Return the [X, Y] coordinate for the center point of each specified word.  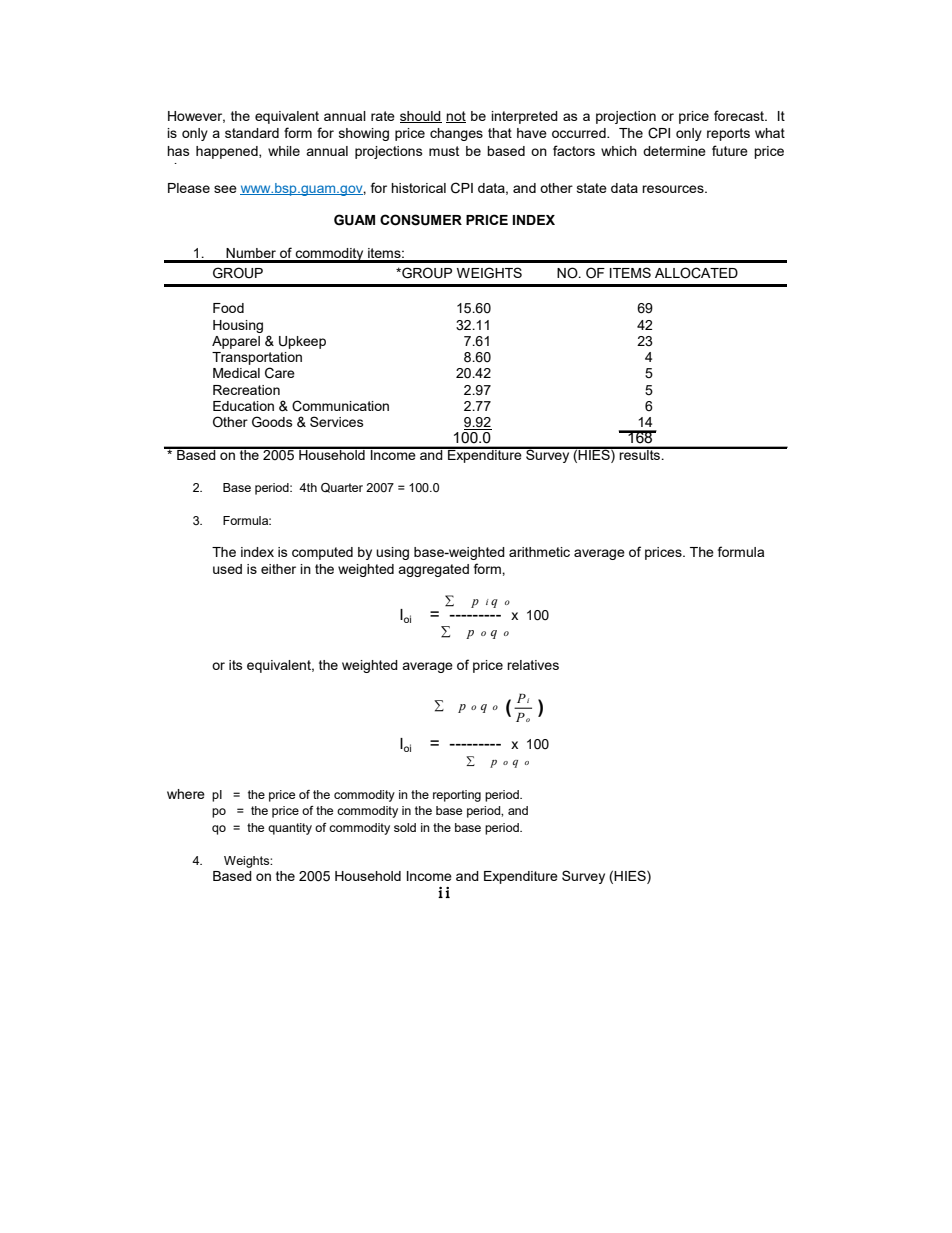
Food [228, 308]
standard [252, 133]
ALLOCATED [696, 273]
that [500, 133]
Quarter [342, 488]
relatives [533, 665]
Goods [272, 422]
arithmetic [539, 552]
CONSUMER [421, 220]
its [236, 665]
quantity [290, 829]
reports [728, 134]
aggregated [433, 570]
